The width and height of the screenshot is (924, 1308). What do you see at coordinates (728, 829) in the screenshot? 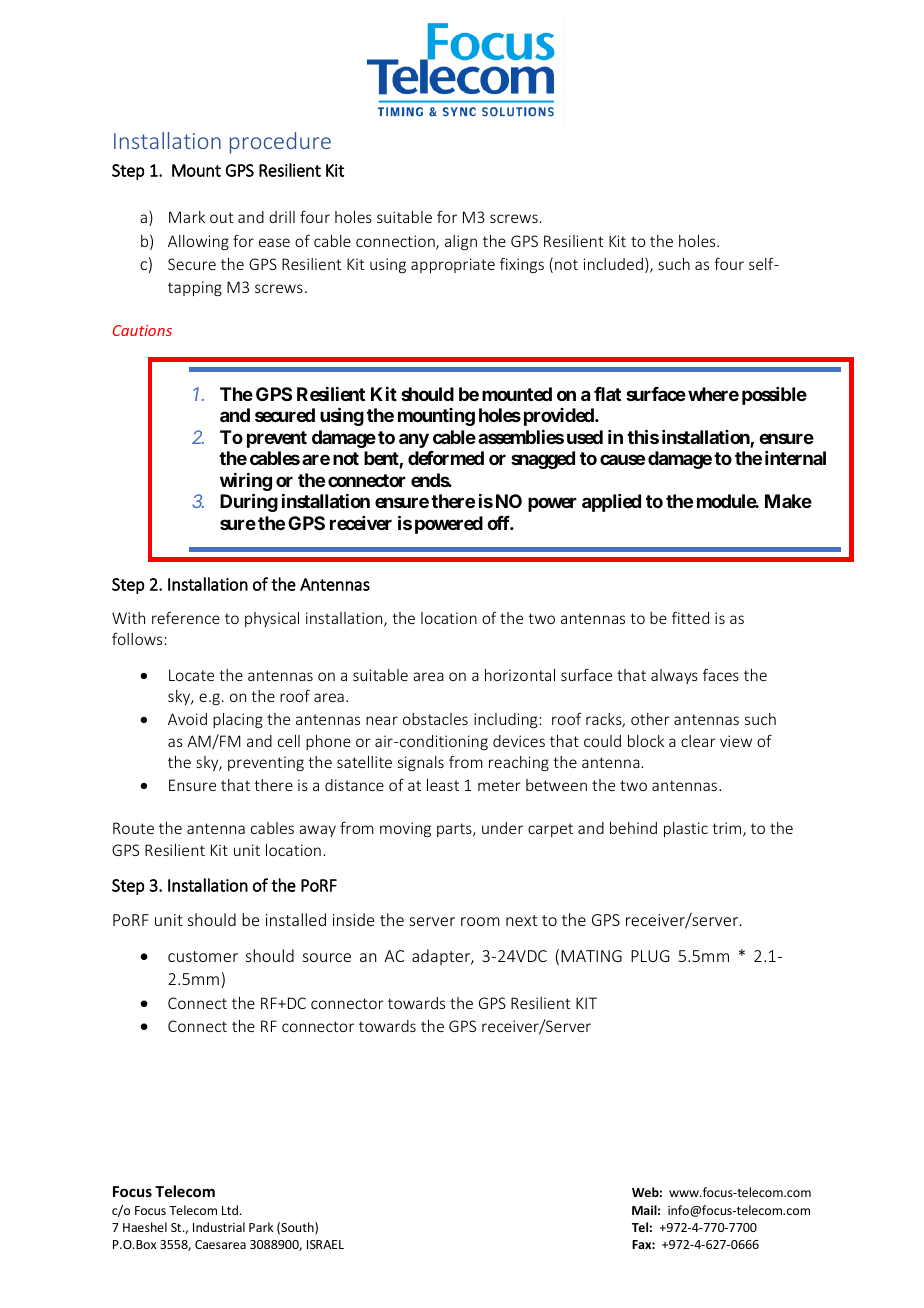
I see `trim` at bounding box center [728, 829].
